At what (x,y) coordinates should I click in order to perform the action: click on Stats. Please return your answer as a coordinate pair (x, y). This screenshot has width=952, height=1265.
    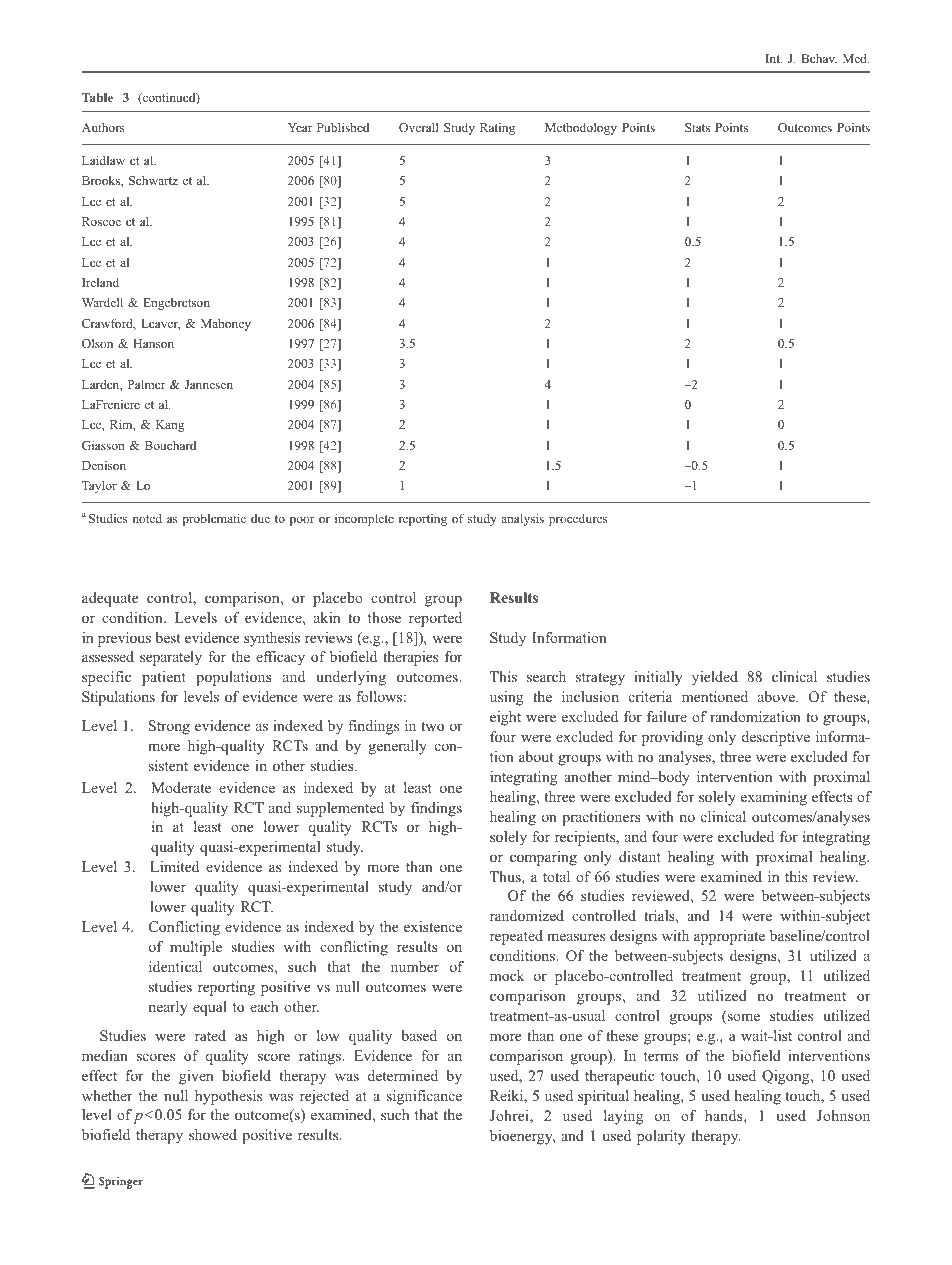
    Looking at the image, I should click on (697, 127).
